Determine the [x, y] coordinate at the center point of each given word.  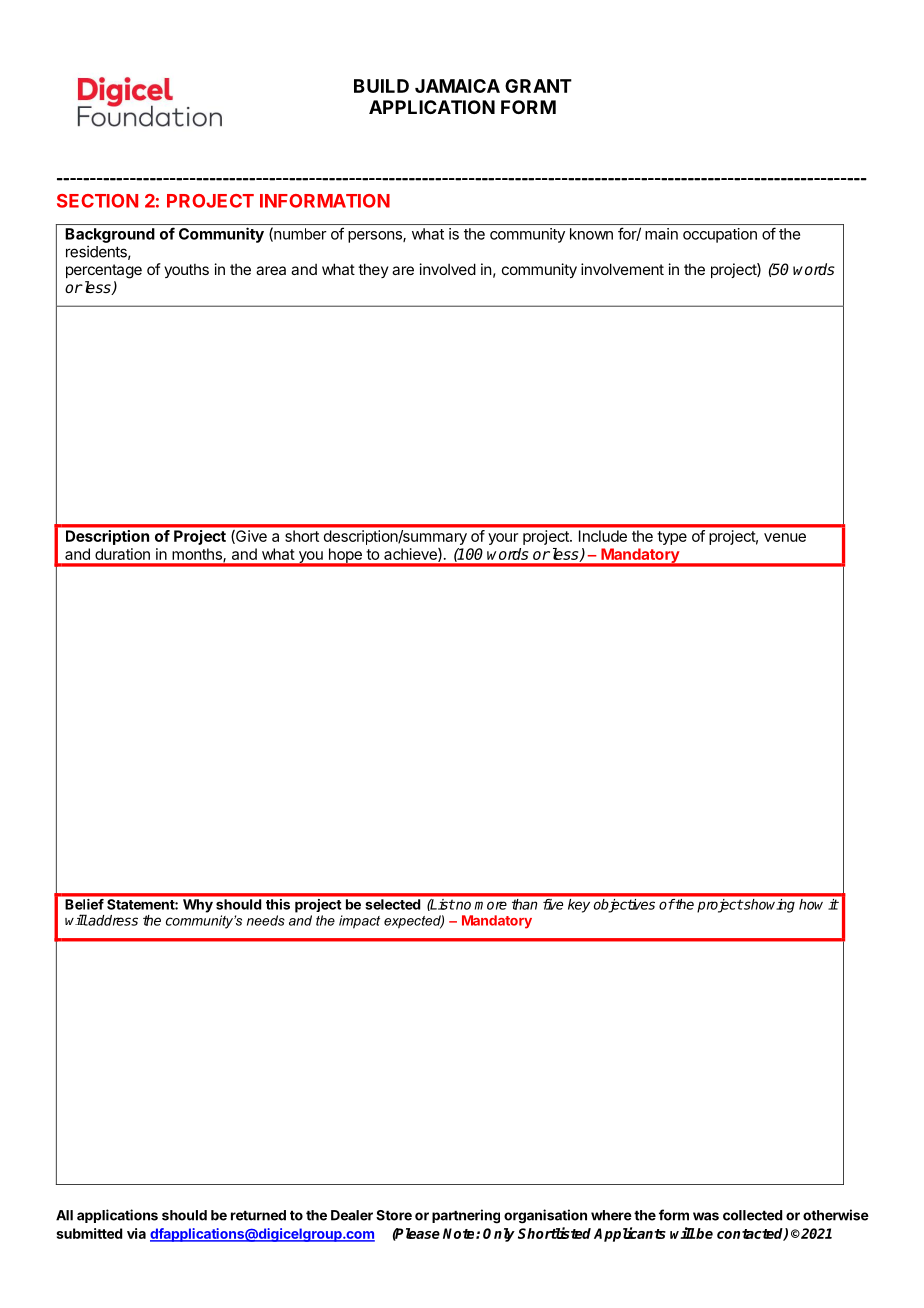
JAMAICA [457, 86]
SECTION [97, 201]
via [136, 1233]
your [503, 539]
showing [768, 906]
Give [250, 537]
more [491, 905]
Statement [141, 904]
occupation [720, 235]
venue [785, 537]
